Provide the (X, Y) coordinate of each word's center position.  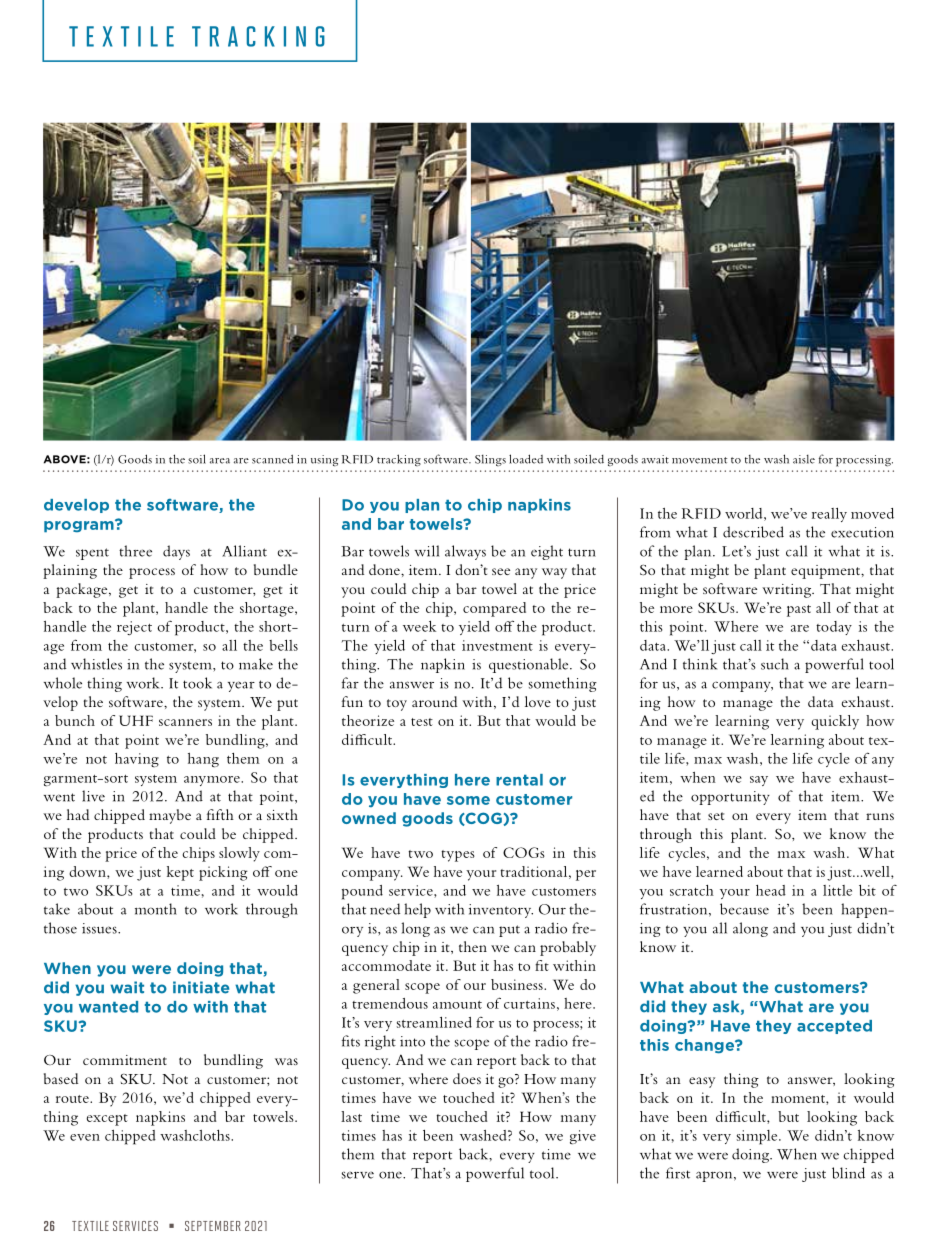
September (213, 1226)
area (220, 461)
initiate (201, 987)
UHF (136, 720)
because (744, 909)
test (422, 722)
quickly (835, 722)
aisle (804, 459)
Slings (490, 460)
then (473, 946)
